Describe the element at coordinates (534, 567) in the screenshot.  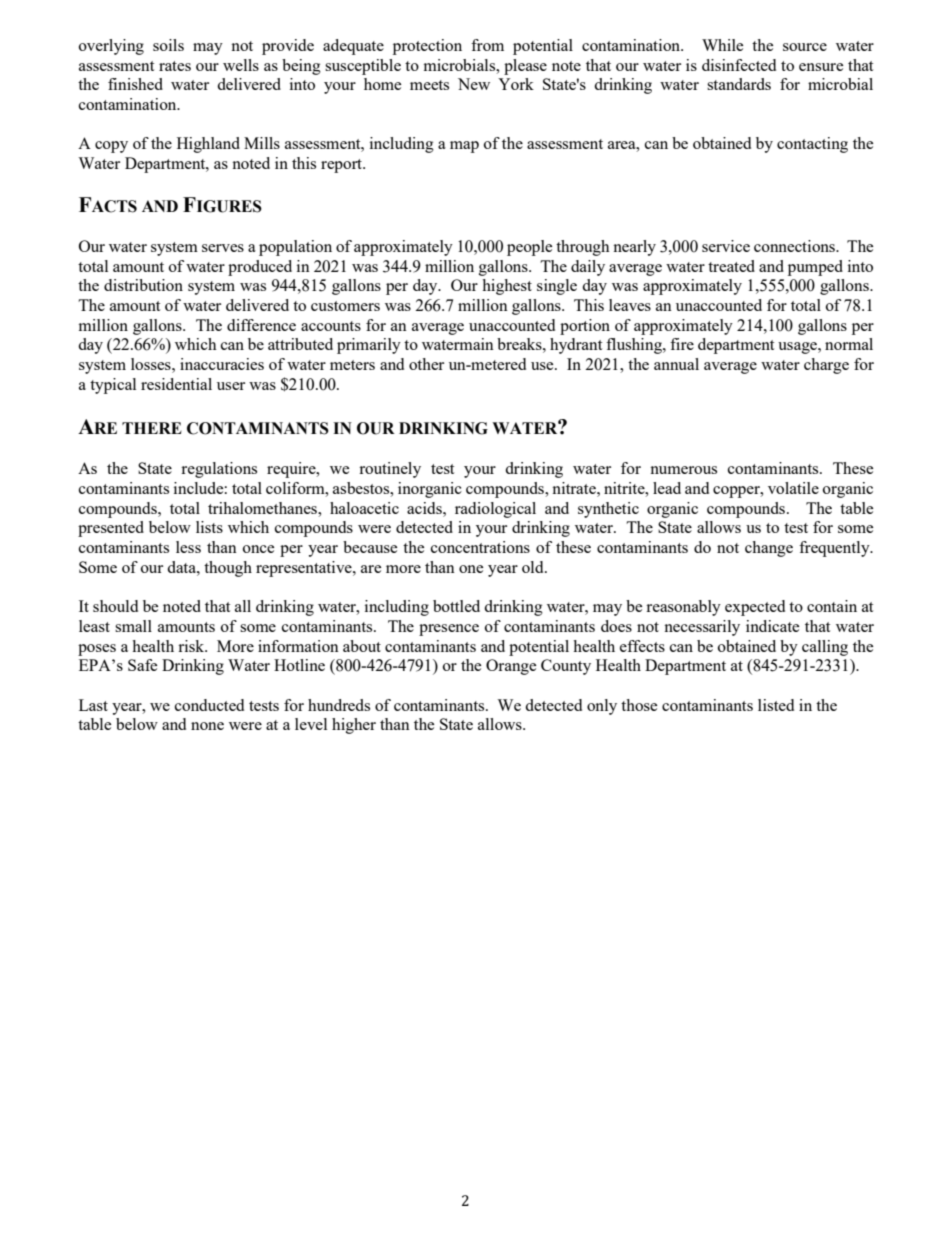
I see `old` at that location.
